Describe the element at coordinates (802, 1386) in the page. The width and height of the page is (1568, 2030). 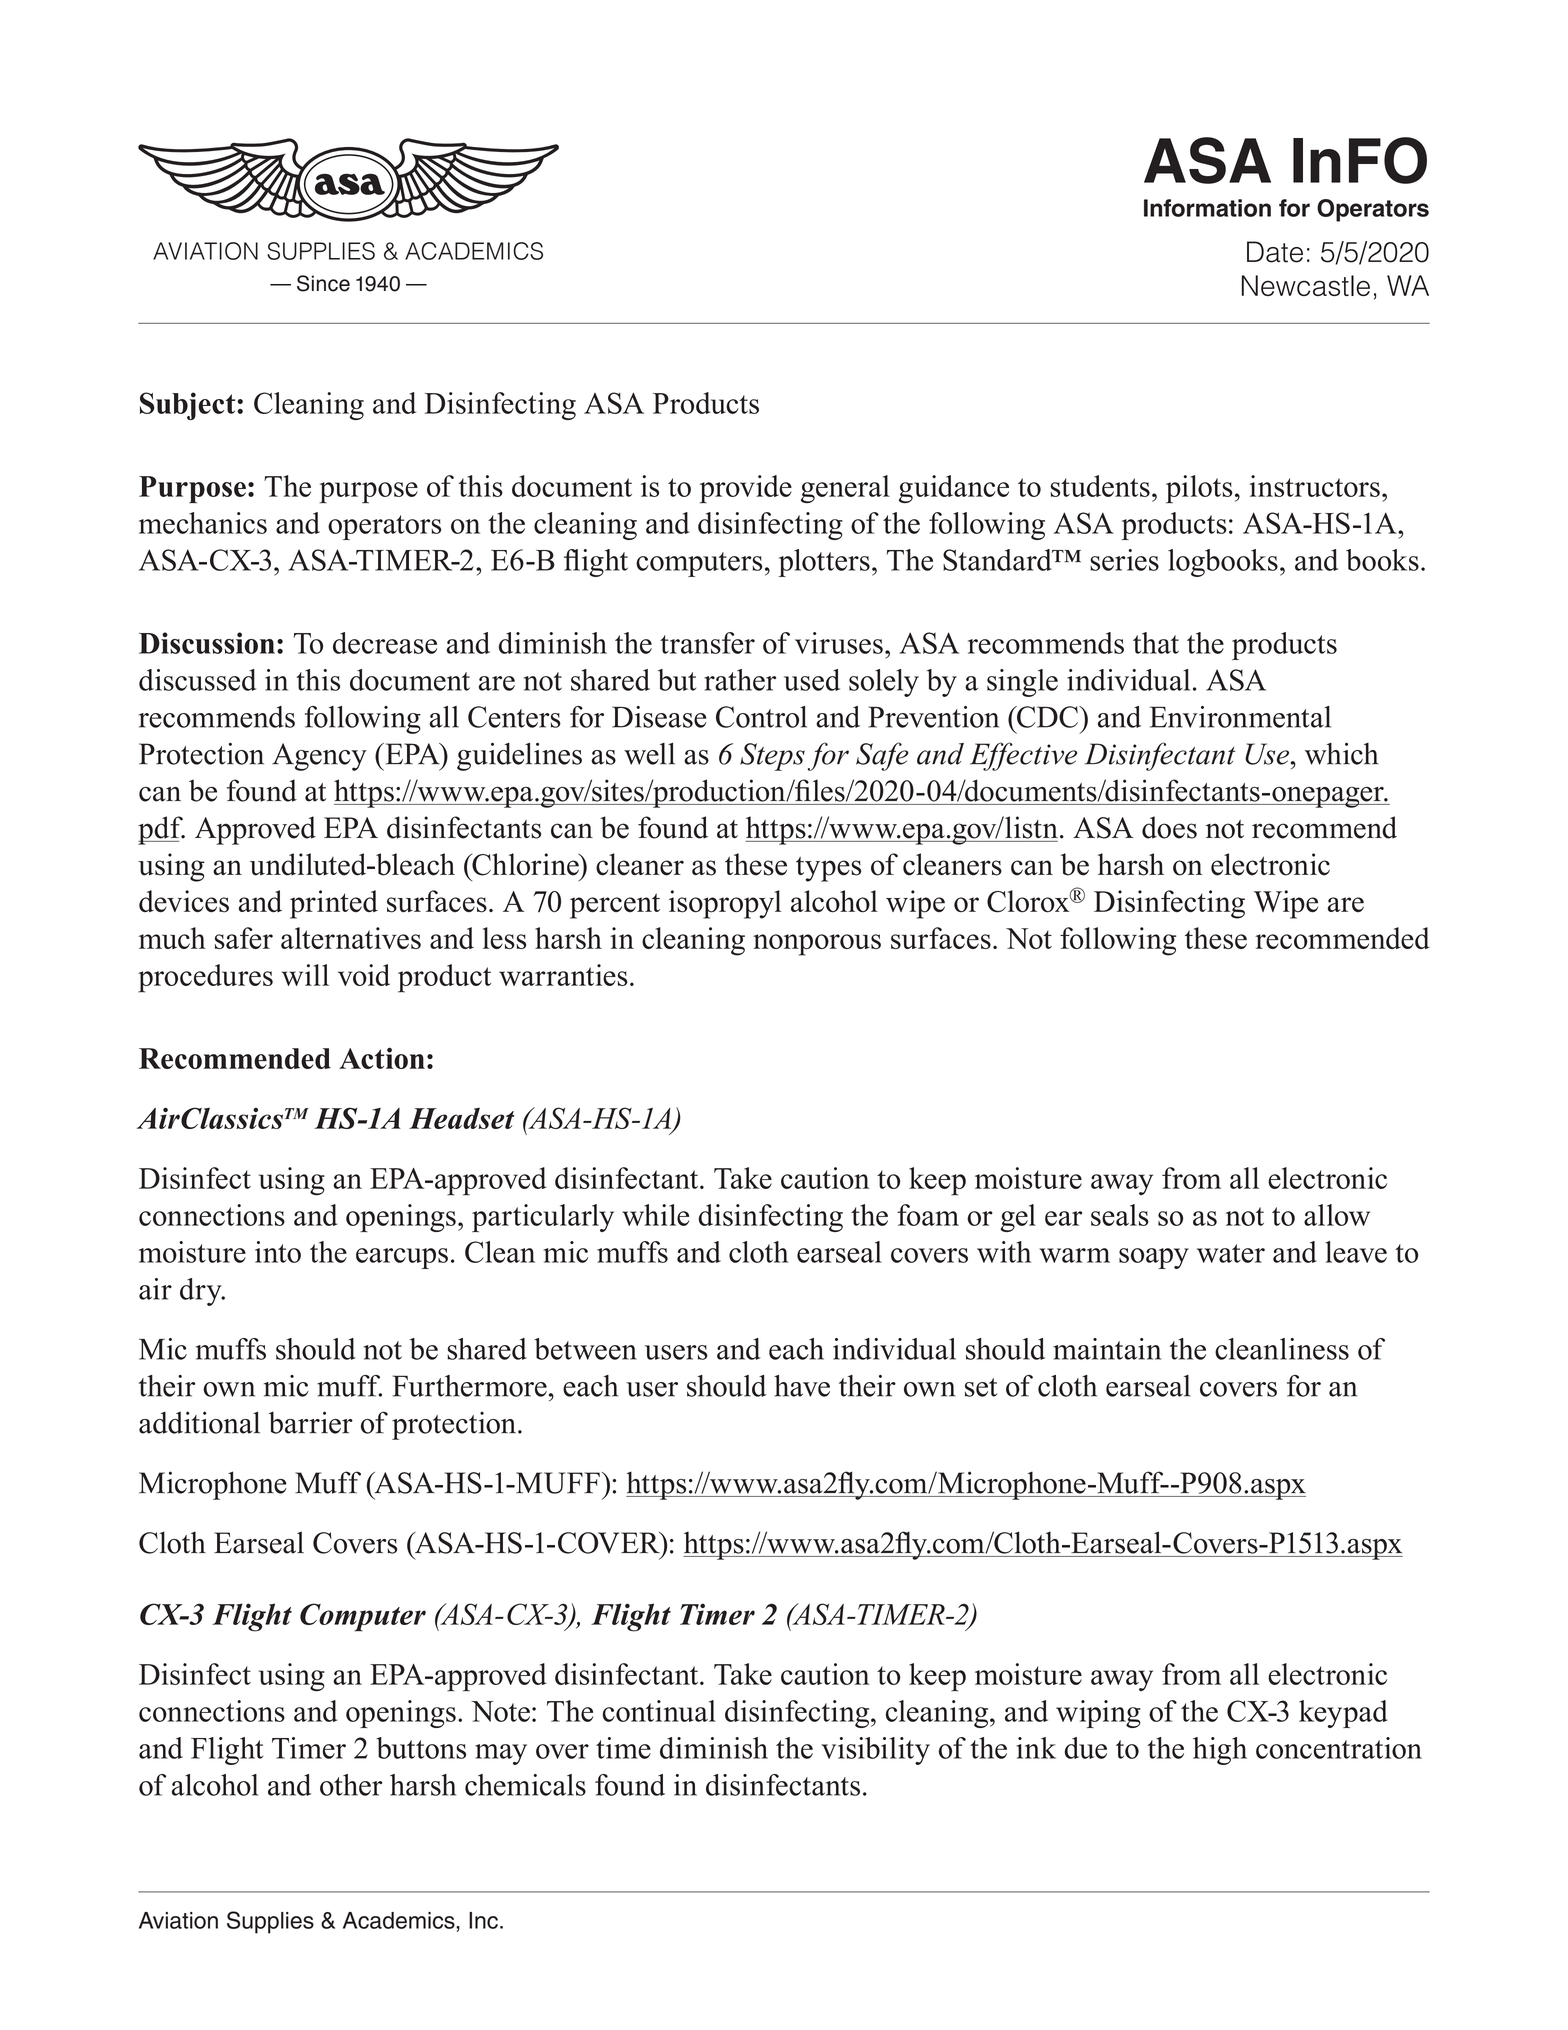
I see `have` at that location.
